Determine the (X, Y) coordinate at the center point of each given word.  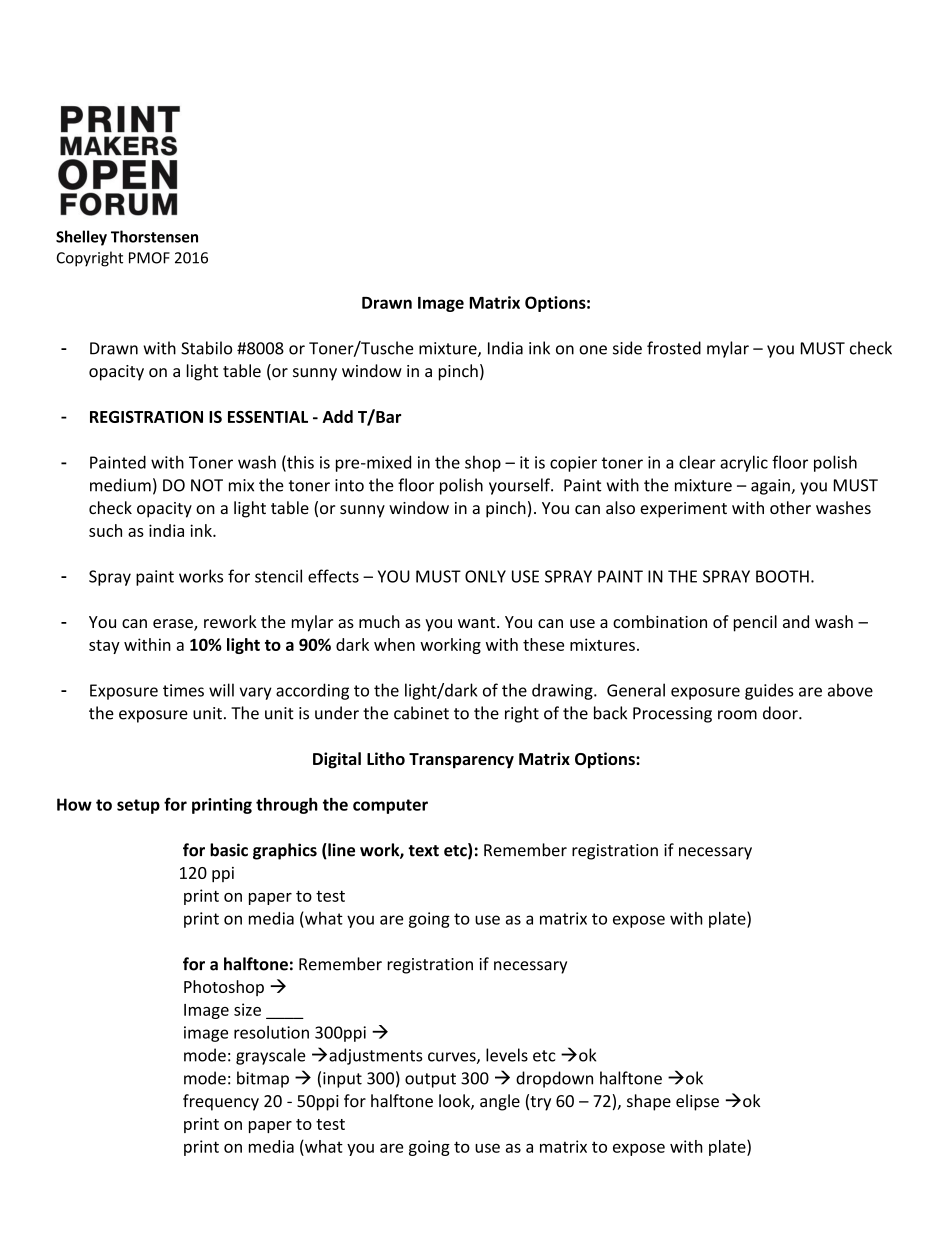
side (627, 348)
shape (649, 1102)
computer (390, 806)
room (737, 715)
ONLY (485, 576)
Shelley (81, 238)
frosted (674, 348)
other (790, 507)
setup (138, 806)
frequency (221, 1102)
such (105, 530)
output (430, 1080)
